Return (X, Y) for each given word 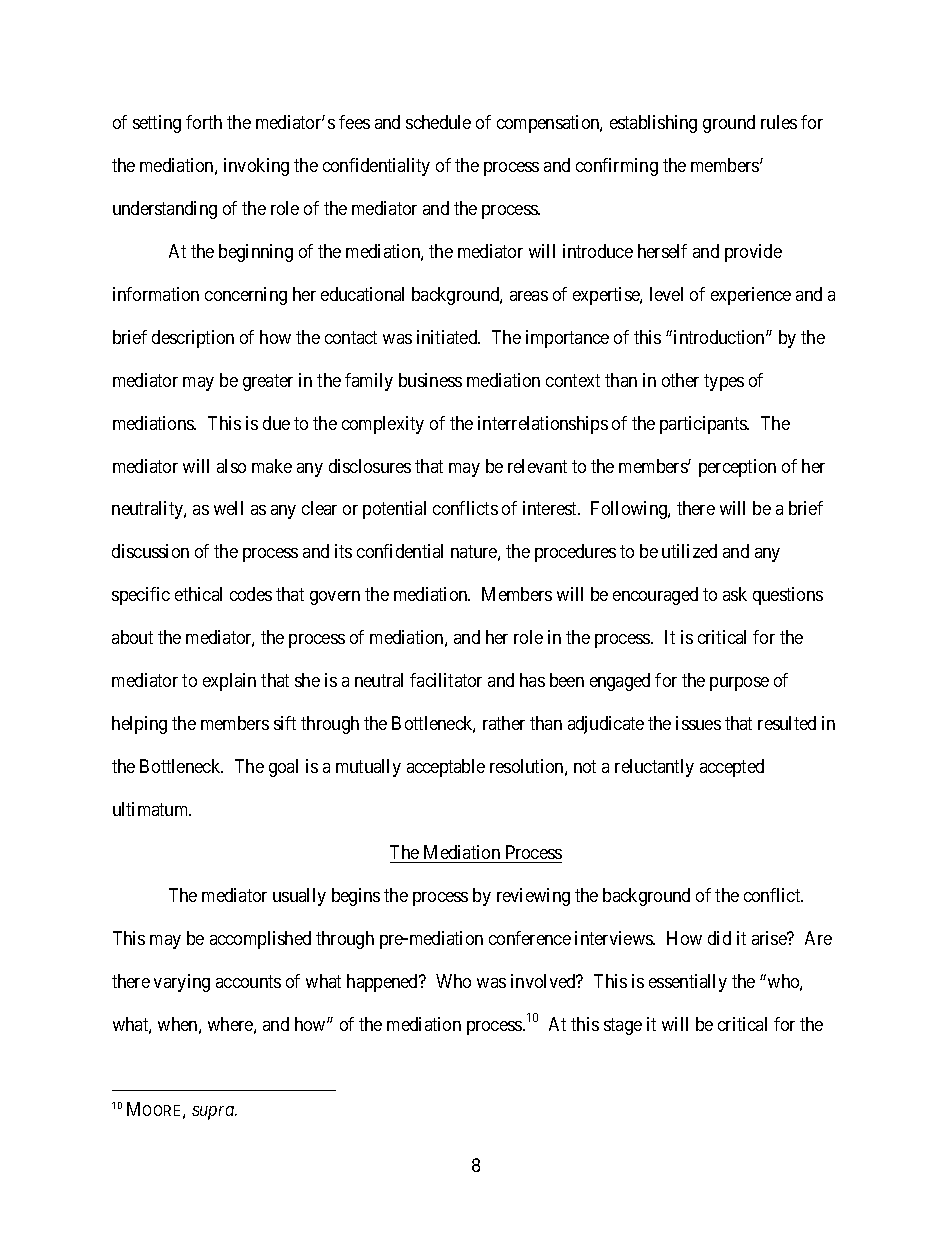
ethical (198, 594)
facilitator (446, 680)
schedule (438, 122)
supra (214, 1113)
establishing (653, 124)
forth (204, 122)
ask (735, 594)
